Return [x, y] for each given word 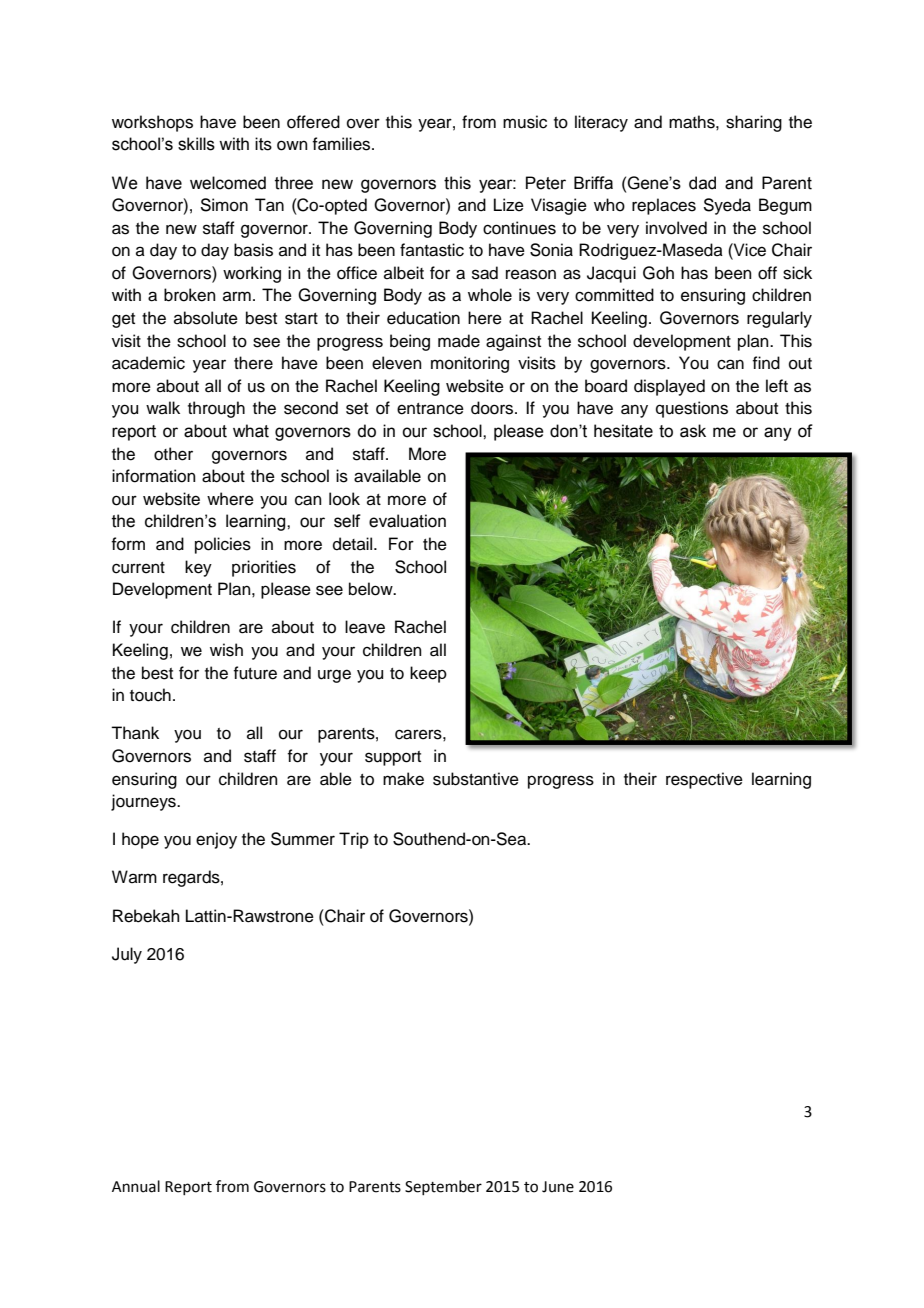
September [443, 1187]
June [558, 1187]
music [525, 122]
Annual [136, 1186]
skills [196, 144]
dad [702, 183]
